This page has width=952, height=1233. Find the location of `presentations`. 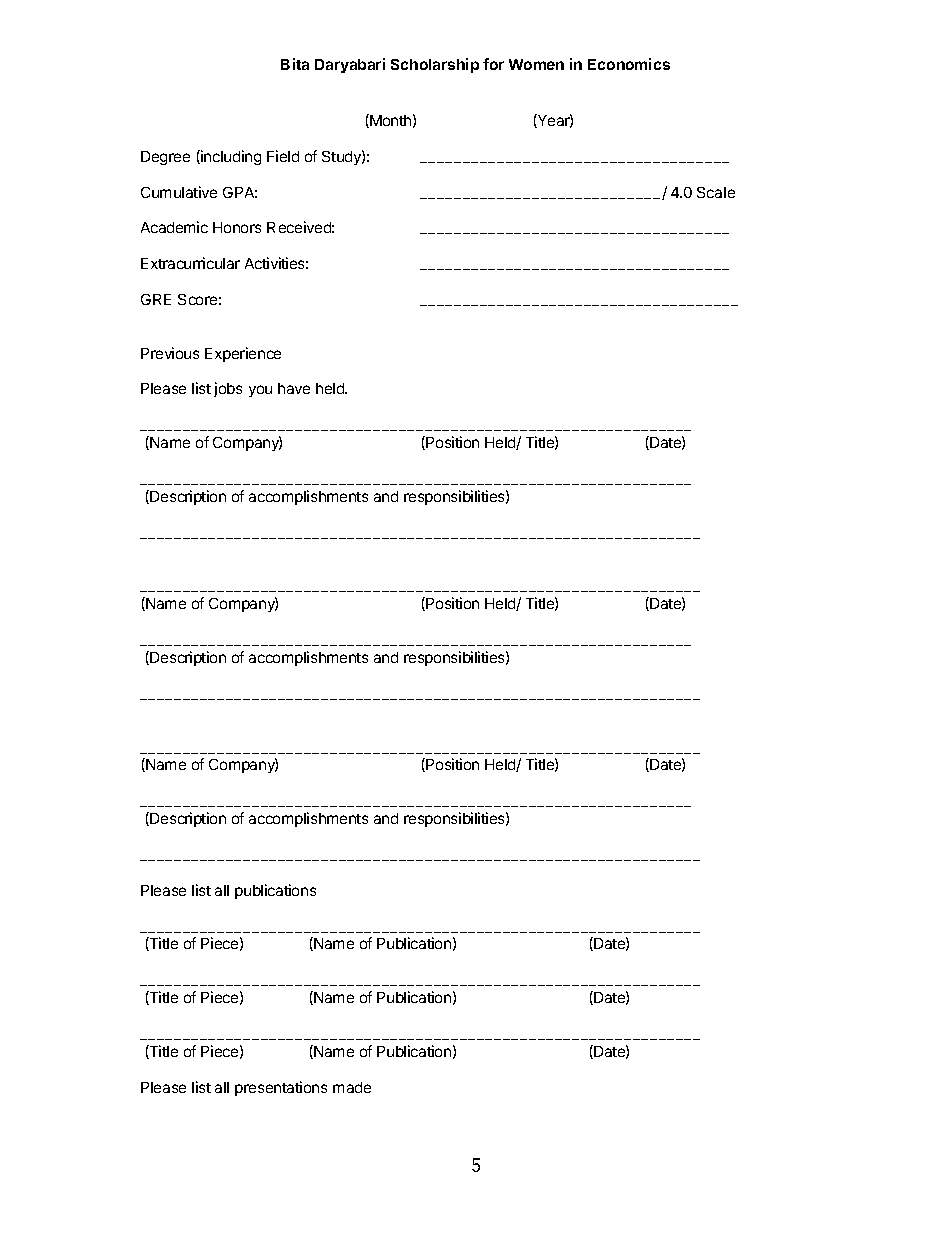

presentations is located at coordinates (281, 1088).
